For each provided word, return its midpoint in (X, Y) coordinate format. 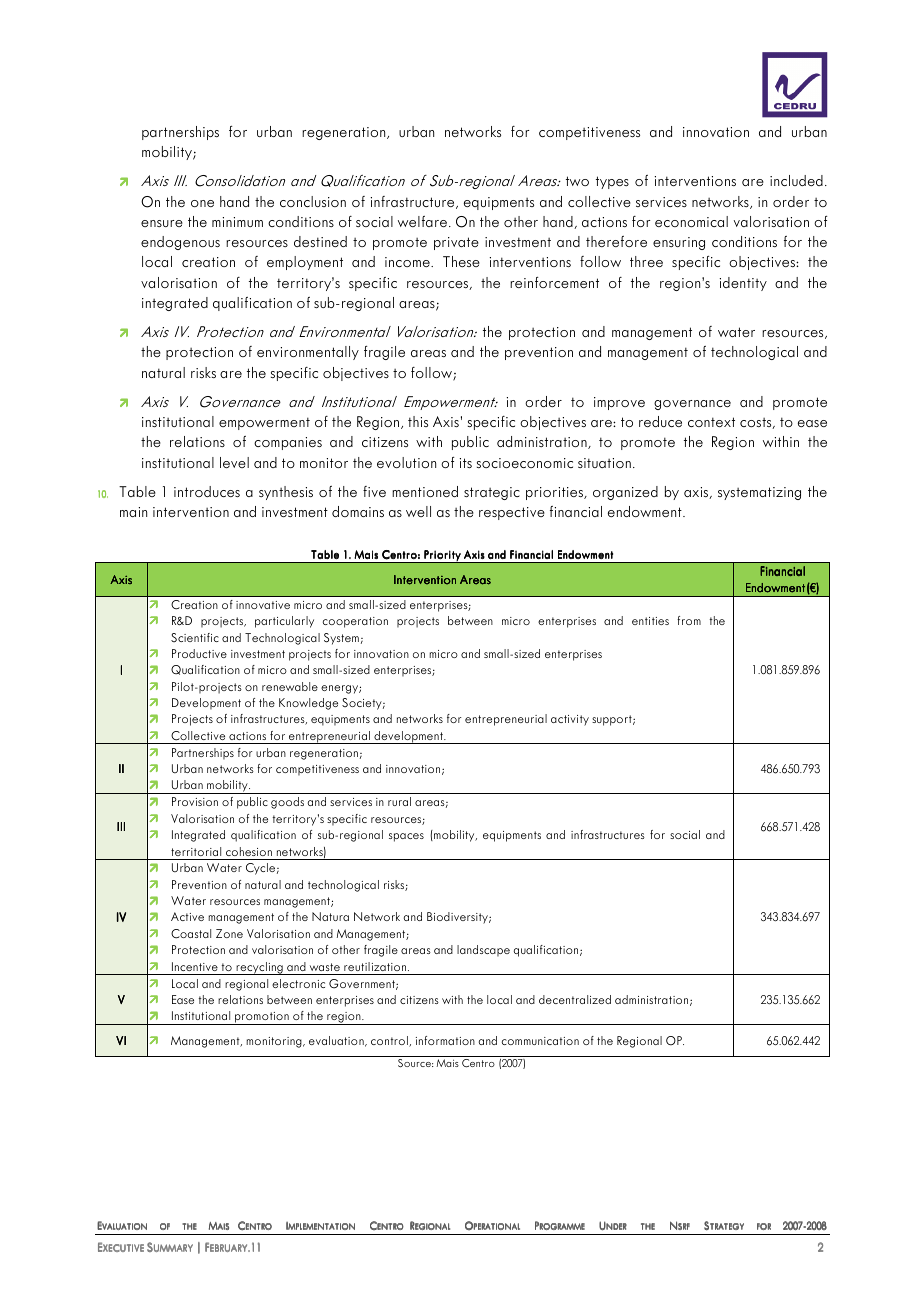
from (689, 620)
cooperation (355, 622)
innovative (263, 605)
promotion (262, 1018)
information (445, 1040)
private (456, 243)
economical (691, 221)
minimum (237, 222)
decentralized (575, 999)
